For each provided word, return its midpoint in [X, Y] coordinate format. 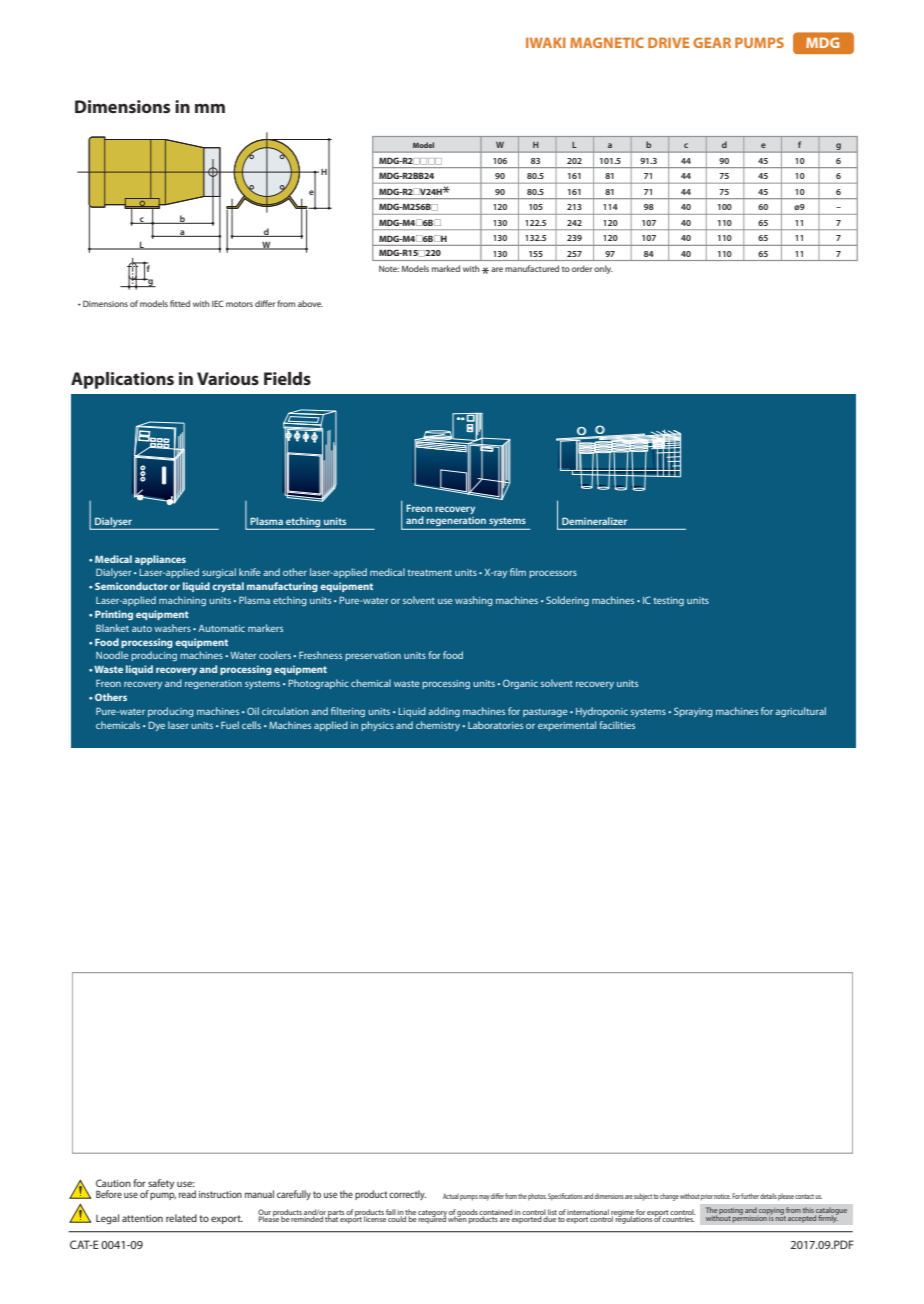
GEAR [712, 42]
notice [722, 1196]
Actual [451, 1196]
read [187, 1194]
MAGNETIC [607, 42]
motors [239, 304]
